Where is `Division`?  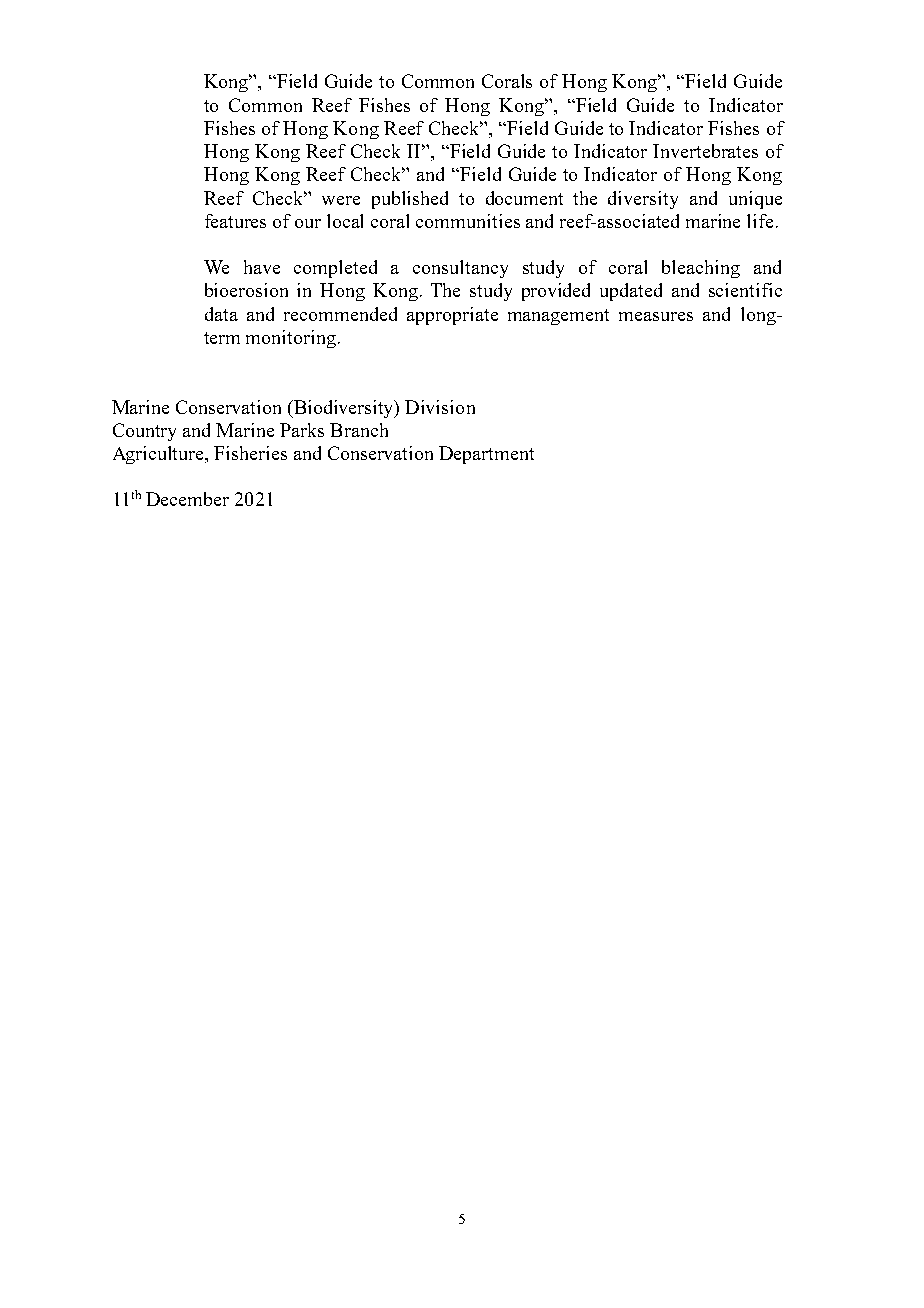 Division is located at coordinates (440, 407).
